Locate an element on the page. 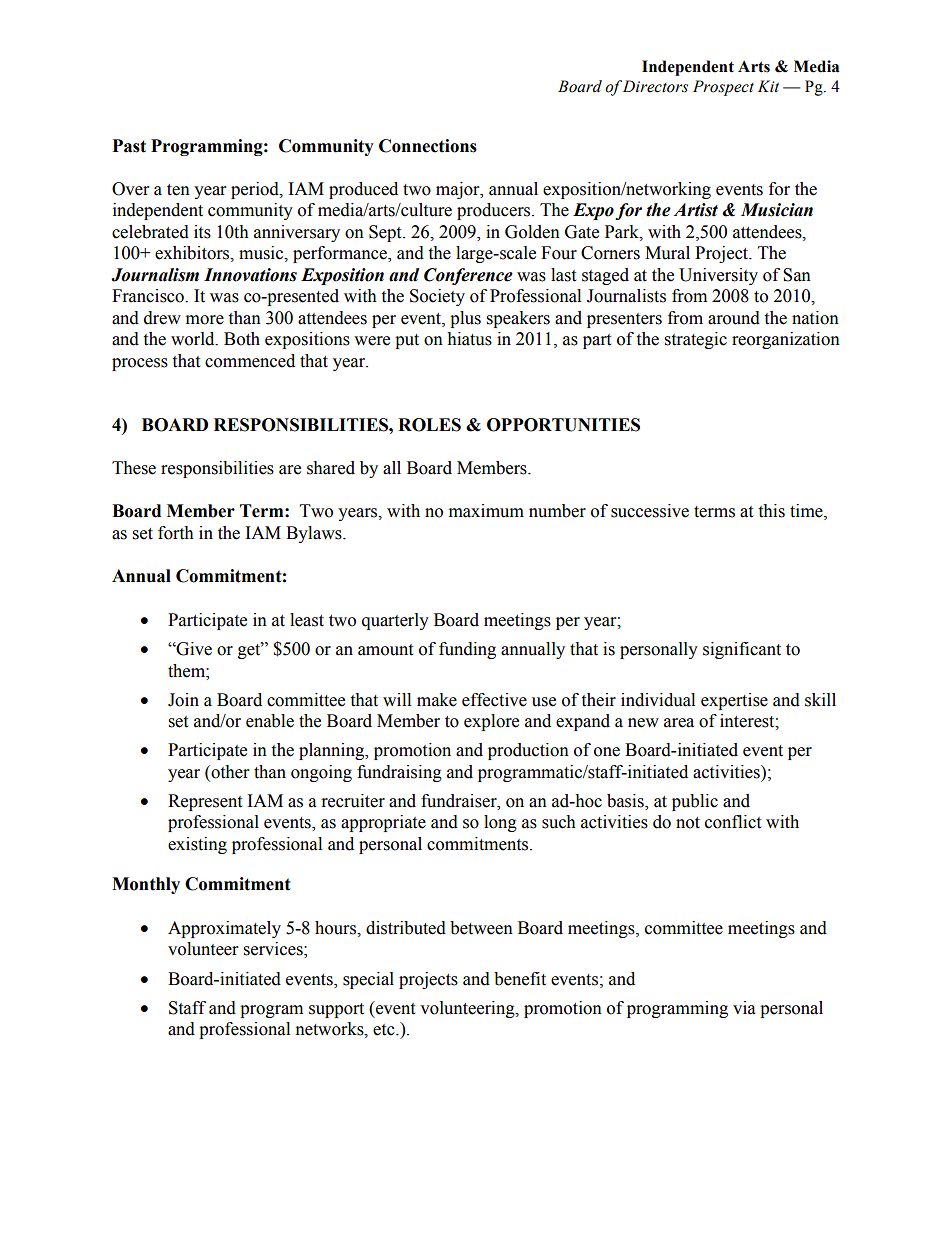 This document has height=1233, width=952. commenced is located at coordinates (250, 361).
